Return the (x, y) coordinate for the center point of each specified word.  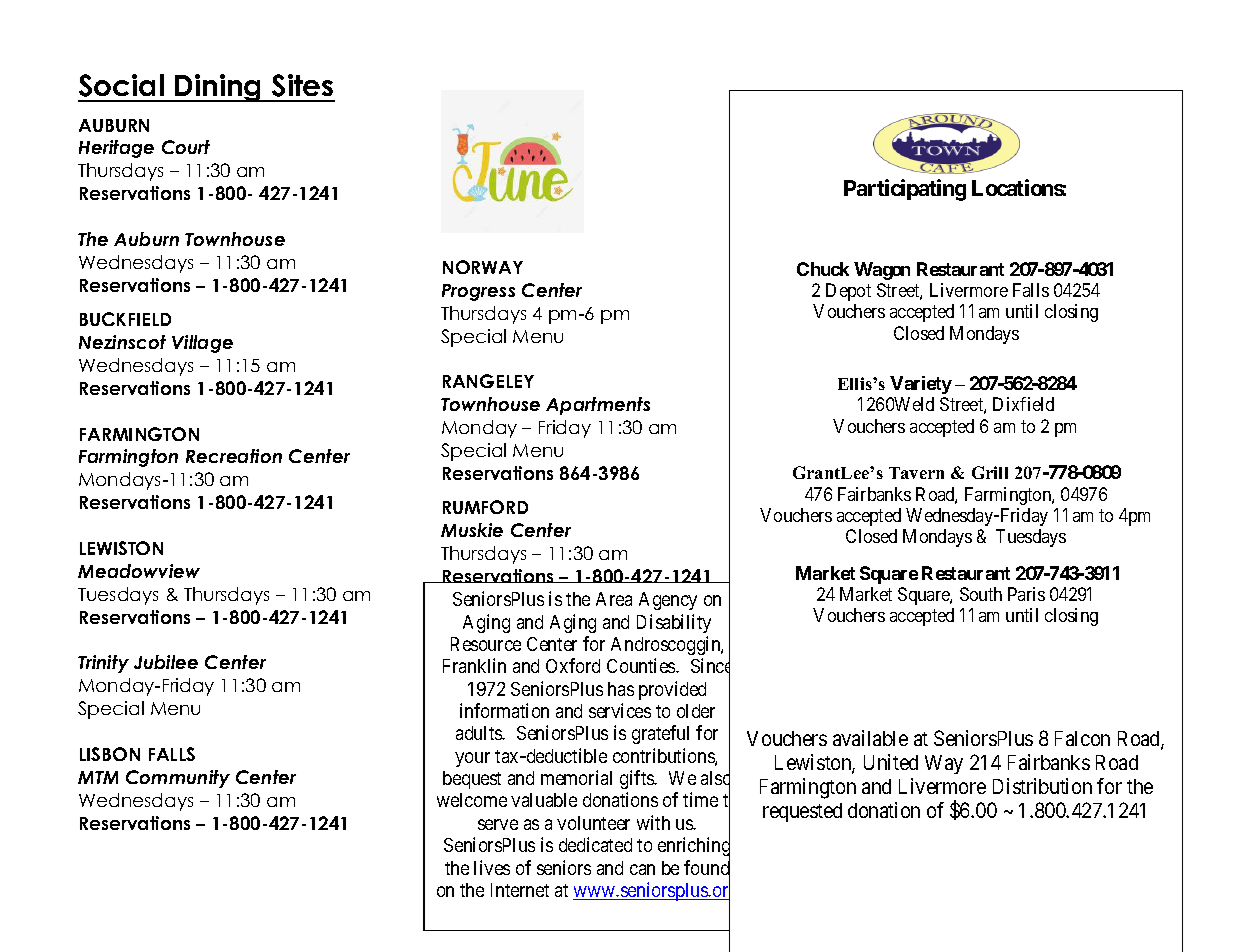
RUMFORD (485, 507)
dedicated (595, 844)
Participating (905, 190)
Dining (219, 88)
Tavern (916, 473)
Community (178, 779)
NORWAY (483, 267)
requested (802, 812)
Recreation (234, 456)
